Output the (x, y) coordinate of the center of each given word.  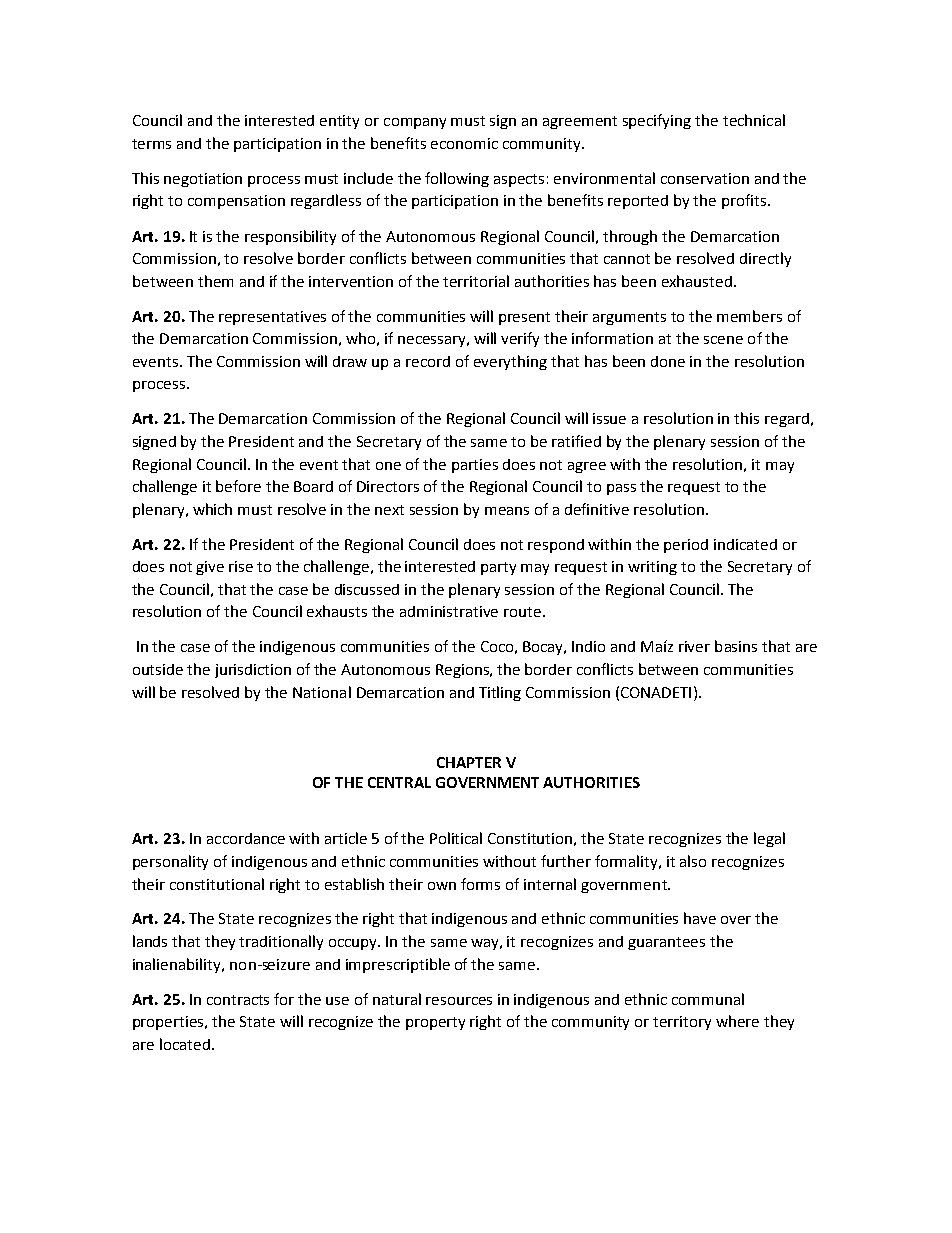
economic (464, 143)
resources (459, 1001)
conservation (705, 178)
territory (682, 1023)
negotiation (203, 180)
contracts (238, 1000)
